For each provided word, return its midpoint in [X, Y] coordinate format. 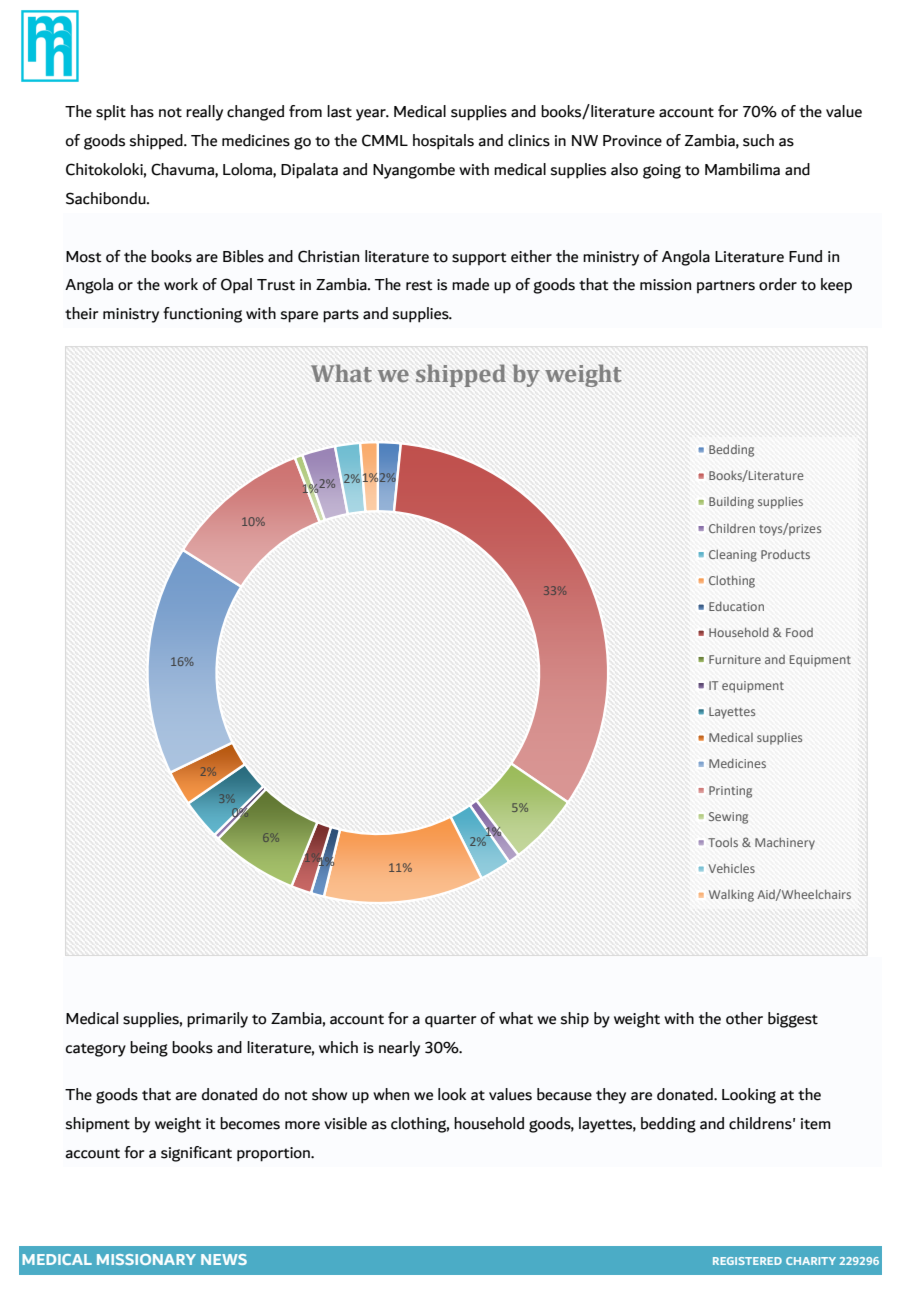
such [758, 140]
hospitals [443, 142]
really [204, 113]
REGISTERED [747, 1261]
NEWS [224, 1259]
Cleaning [733, 556]
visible [345, 1123]
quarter [450, 1021]
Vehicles [731, 868]
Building [731, 502]
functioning [202, 315]
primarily [217, 1020]
